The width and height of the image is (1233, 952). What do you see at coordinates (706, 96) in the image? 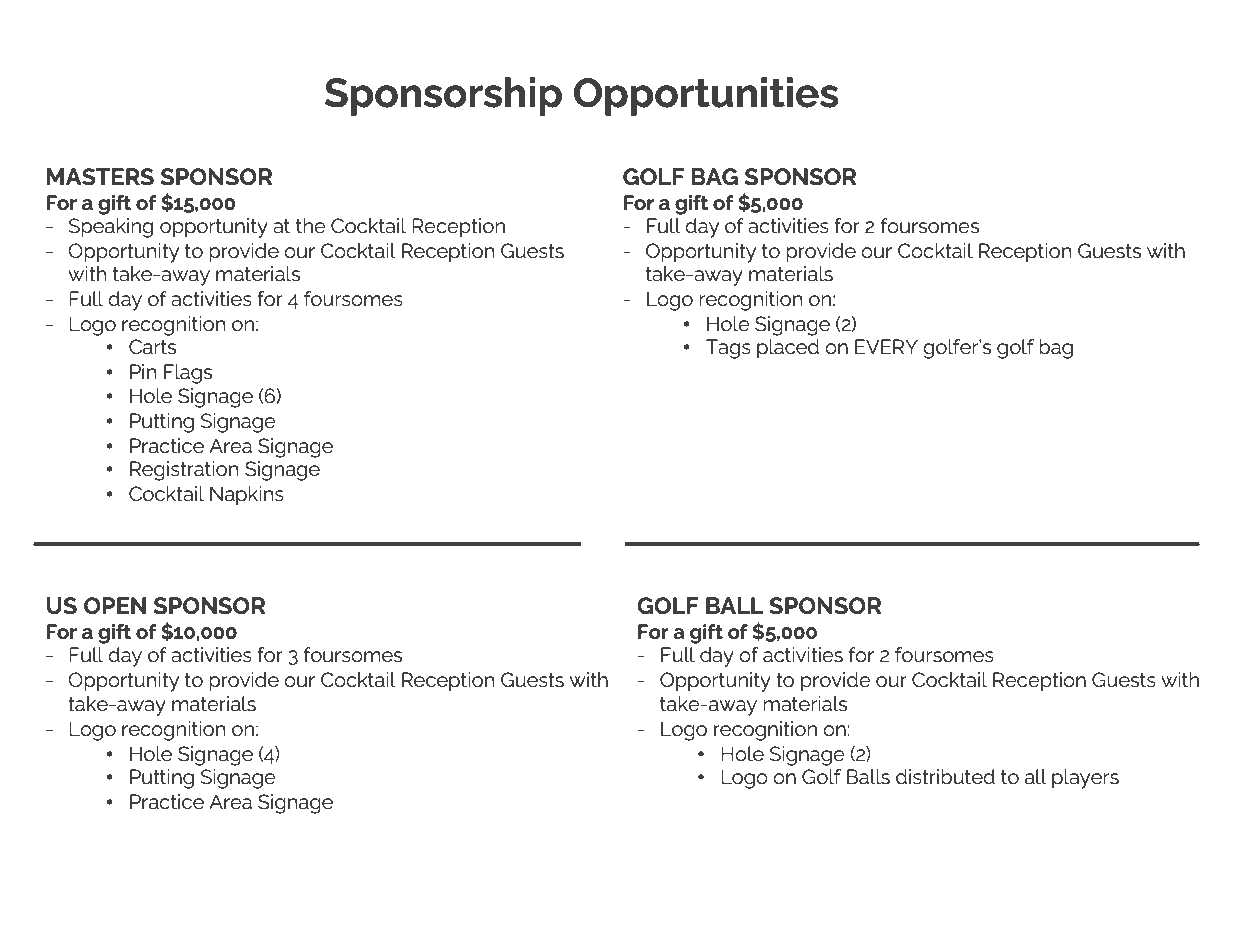
I see `Opportunities` at bounding box center [706, 96].
